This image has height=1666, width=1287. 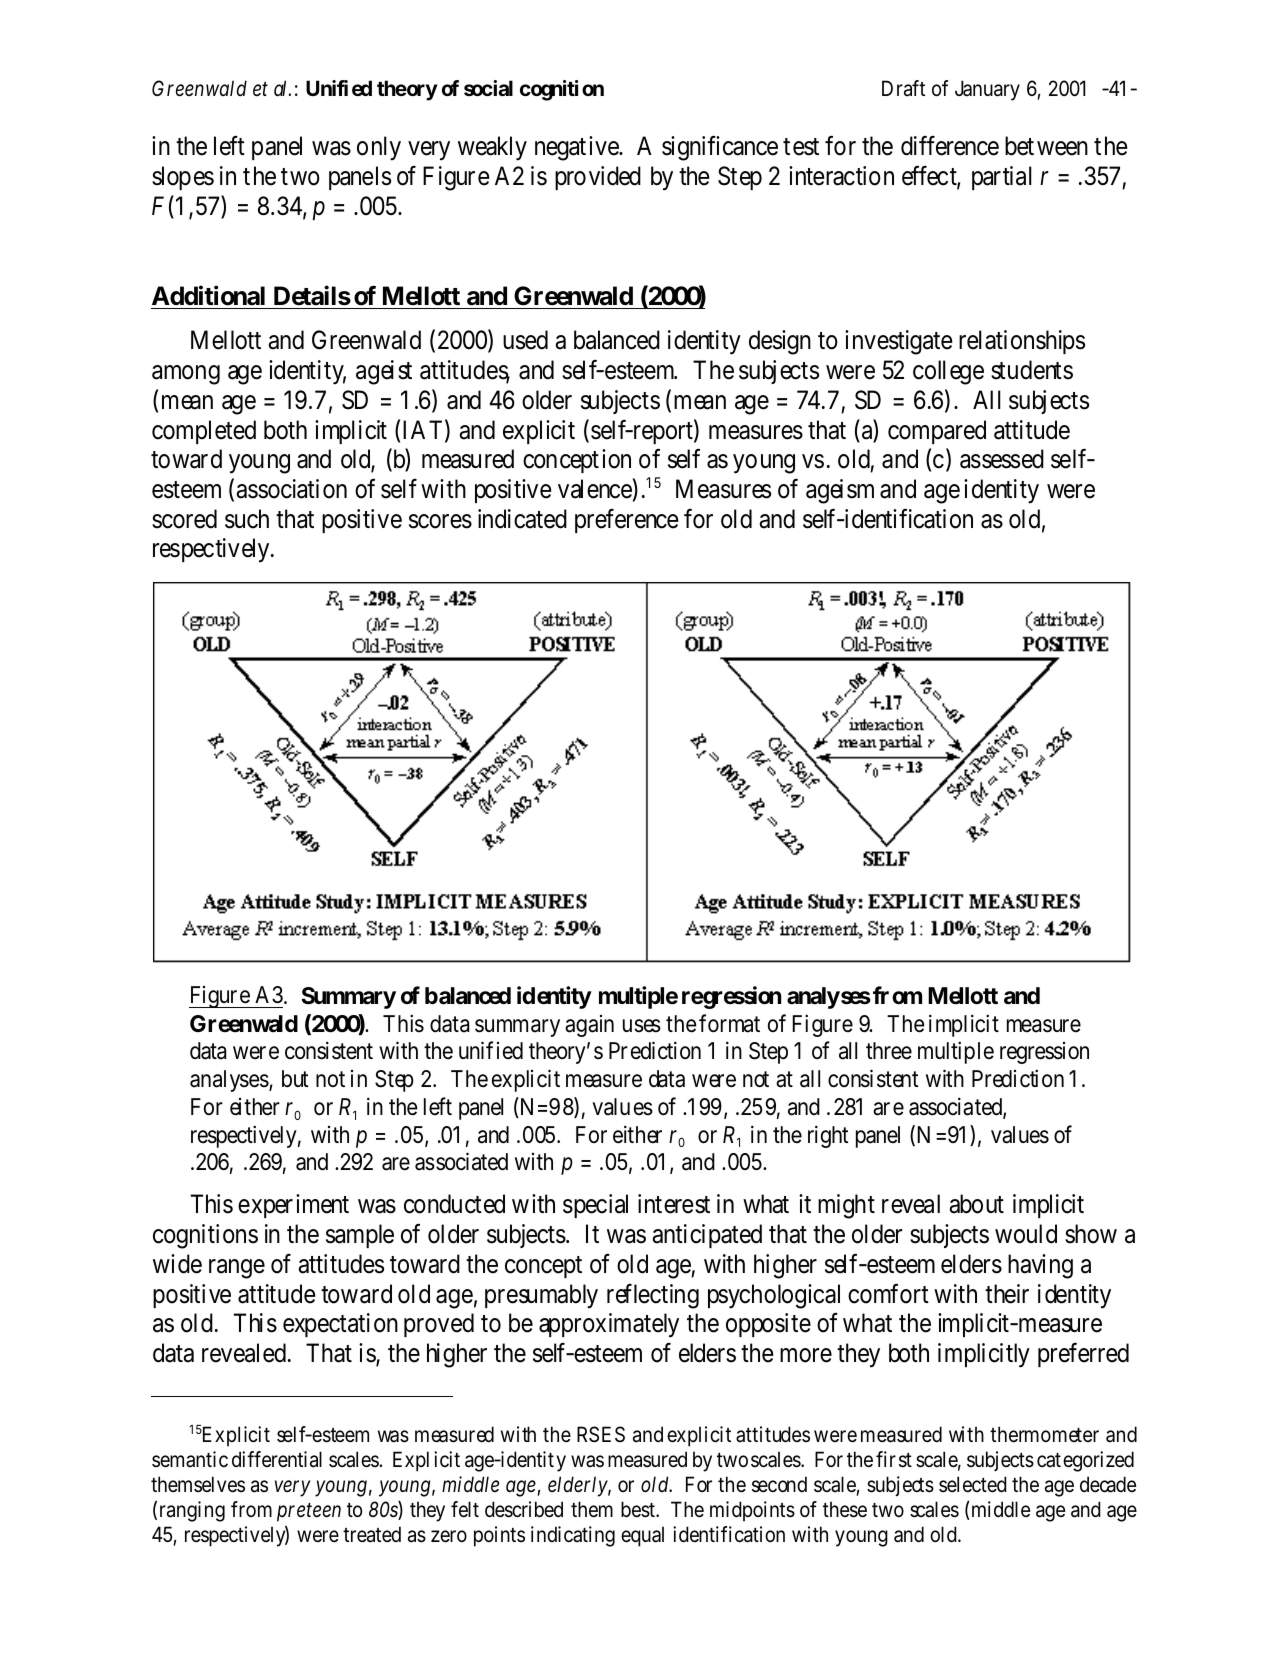 What do you see at coordinates (674, 1204) in the image?
I see `interest` at bounding box center [674, 1204].
